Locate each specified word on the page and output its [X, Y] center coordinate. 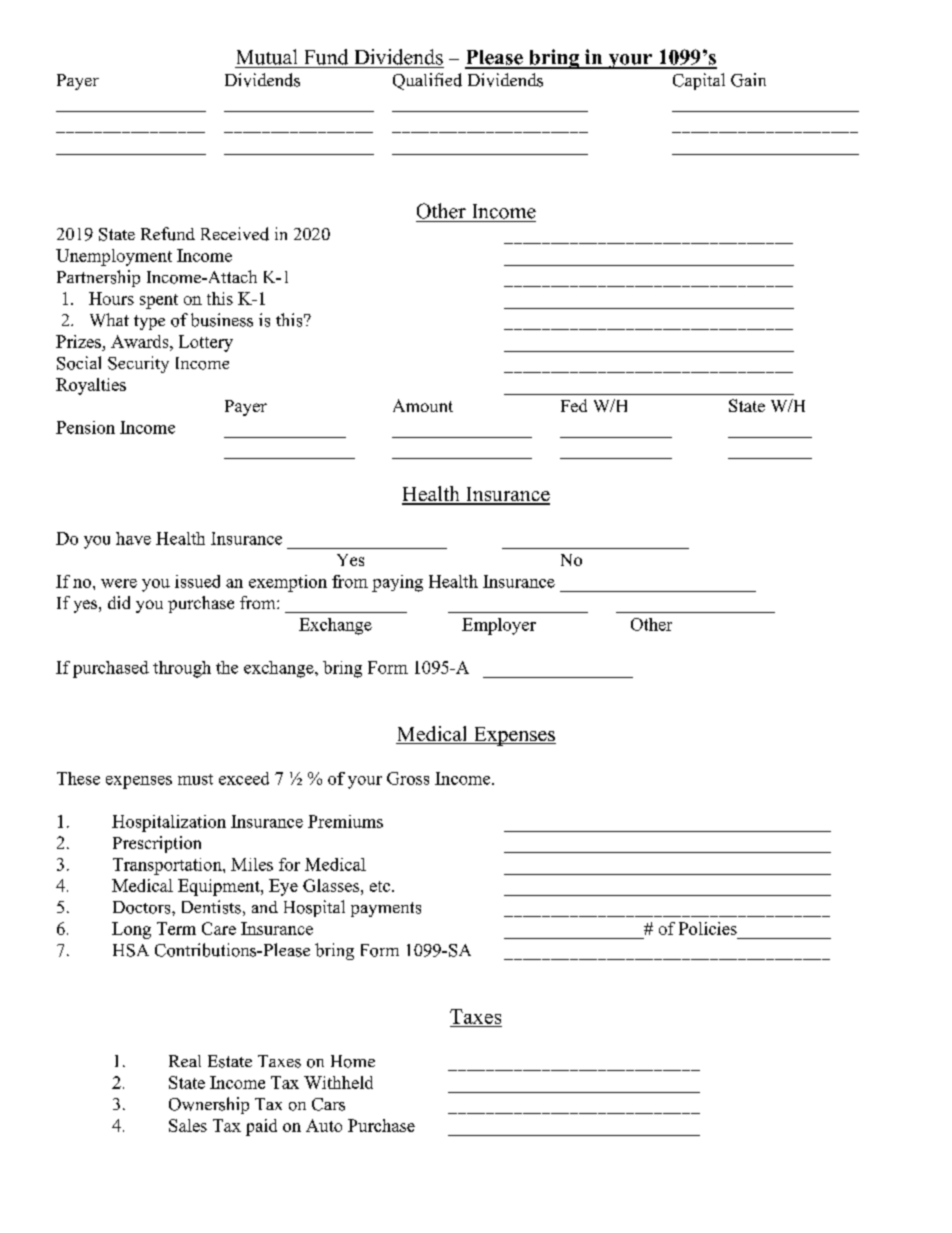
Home [353, 1061]
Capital [699, 81]
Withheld [338, 1082]
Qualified [427, 81]
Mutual [267, 57]
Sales [188, 1125]
